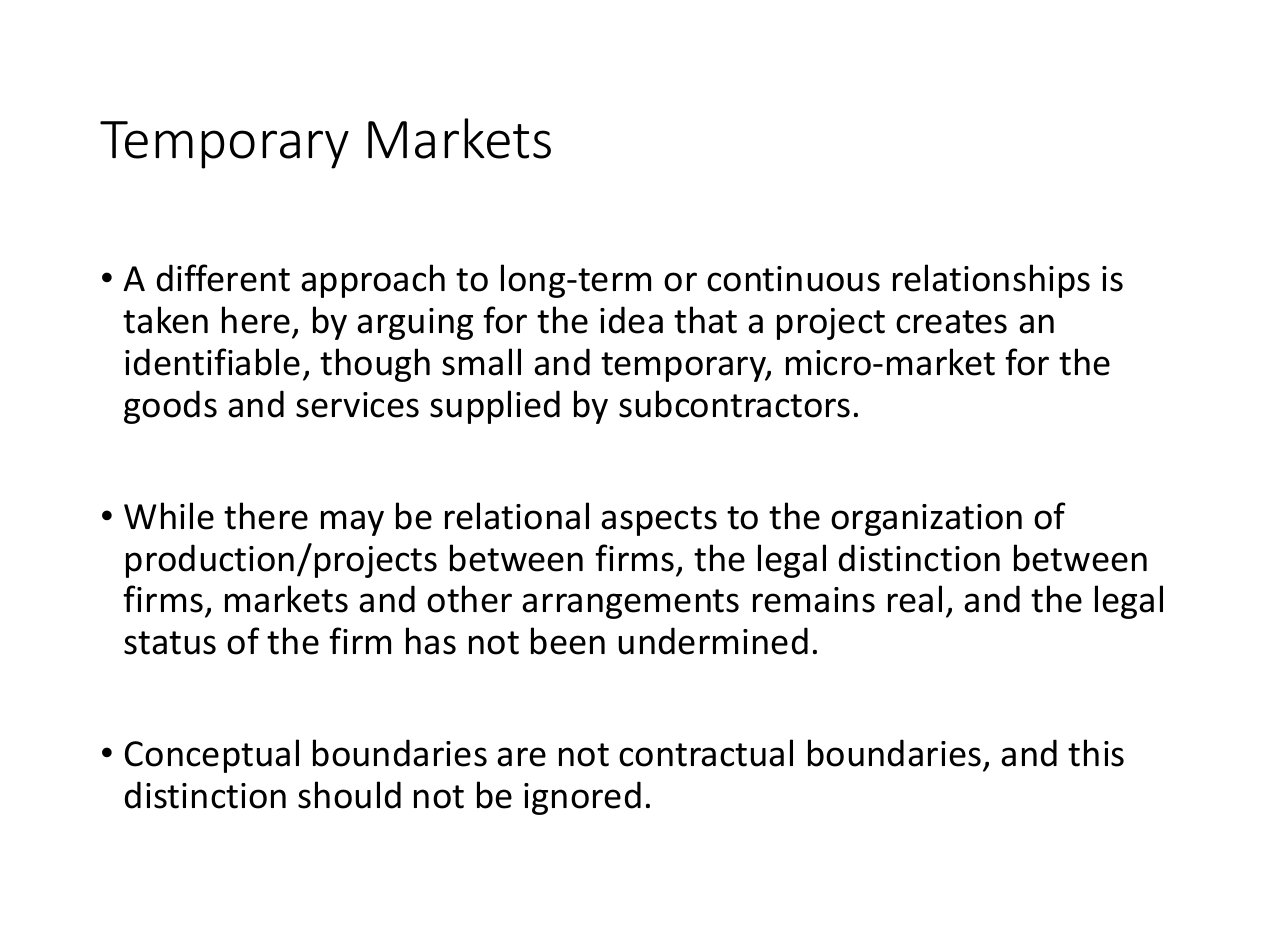 The height and width of the screenshot is (952, 1270). I want to click on different, so click(223, 278).
